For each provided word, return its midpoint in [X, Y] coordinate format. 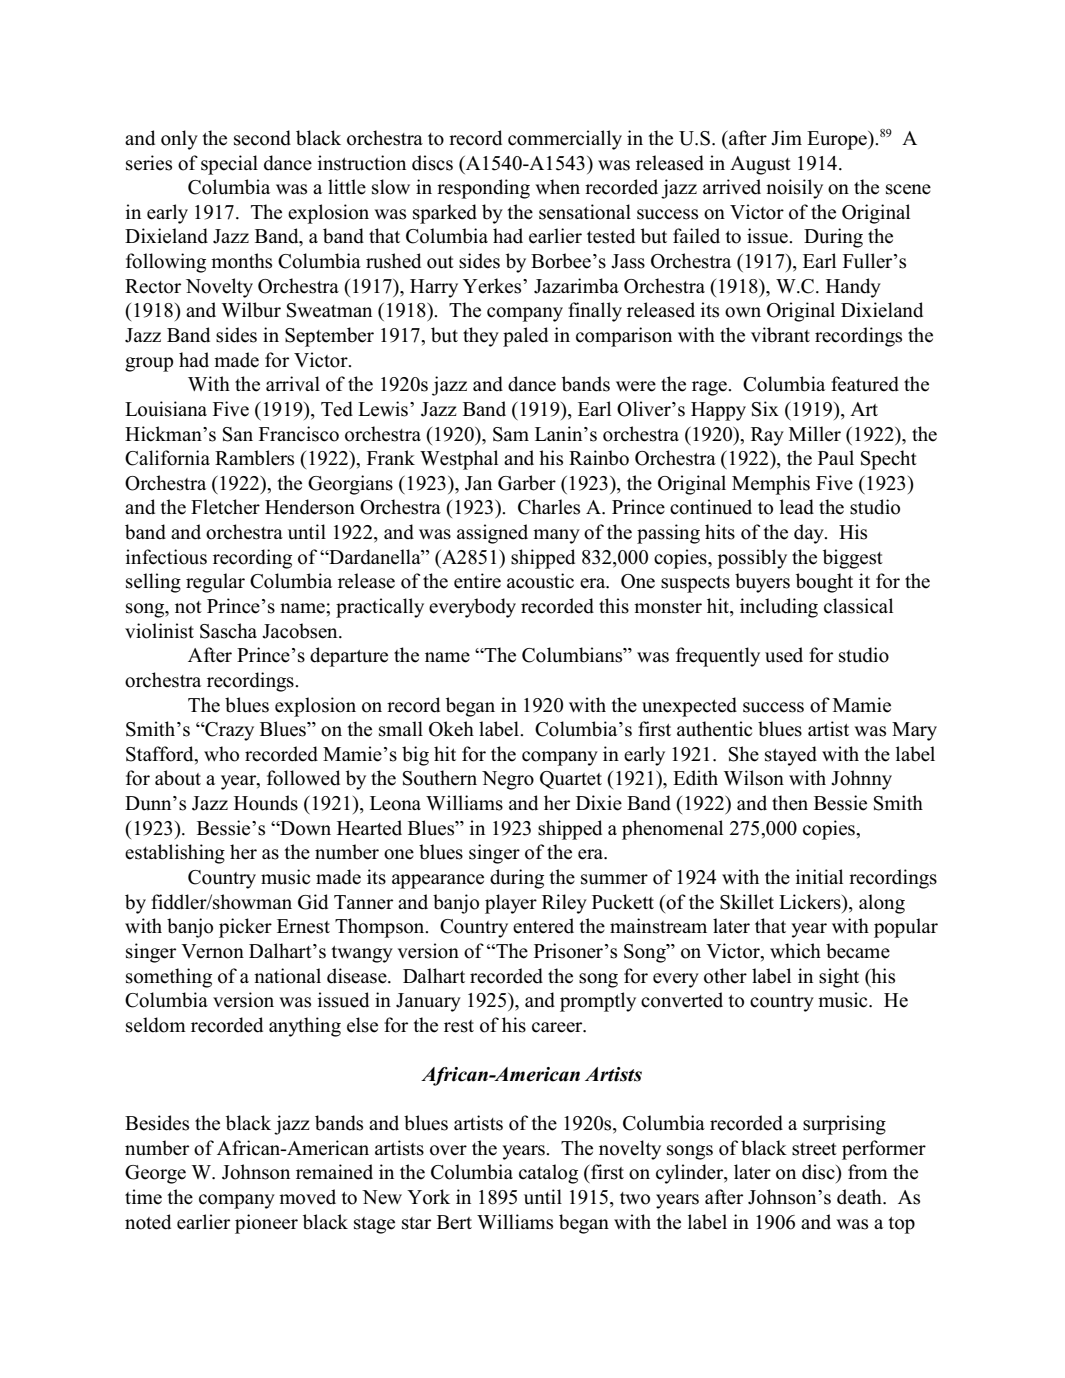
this [614, 606]
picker [245, 928]
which [795, 951]
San [238, 434]
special [229, 165]
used [784, 655]
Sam [511, 434]
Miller [815, 434]
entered [543, 926]
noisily [794, 189]
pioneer [266, 1224]
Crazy [228, 731]
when [557, 187]
